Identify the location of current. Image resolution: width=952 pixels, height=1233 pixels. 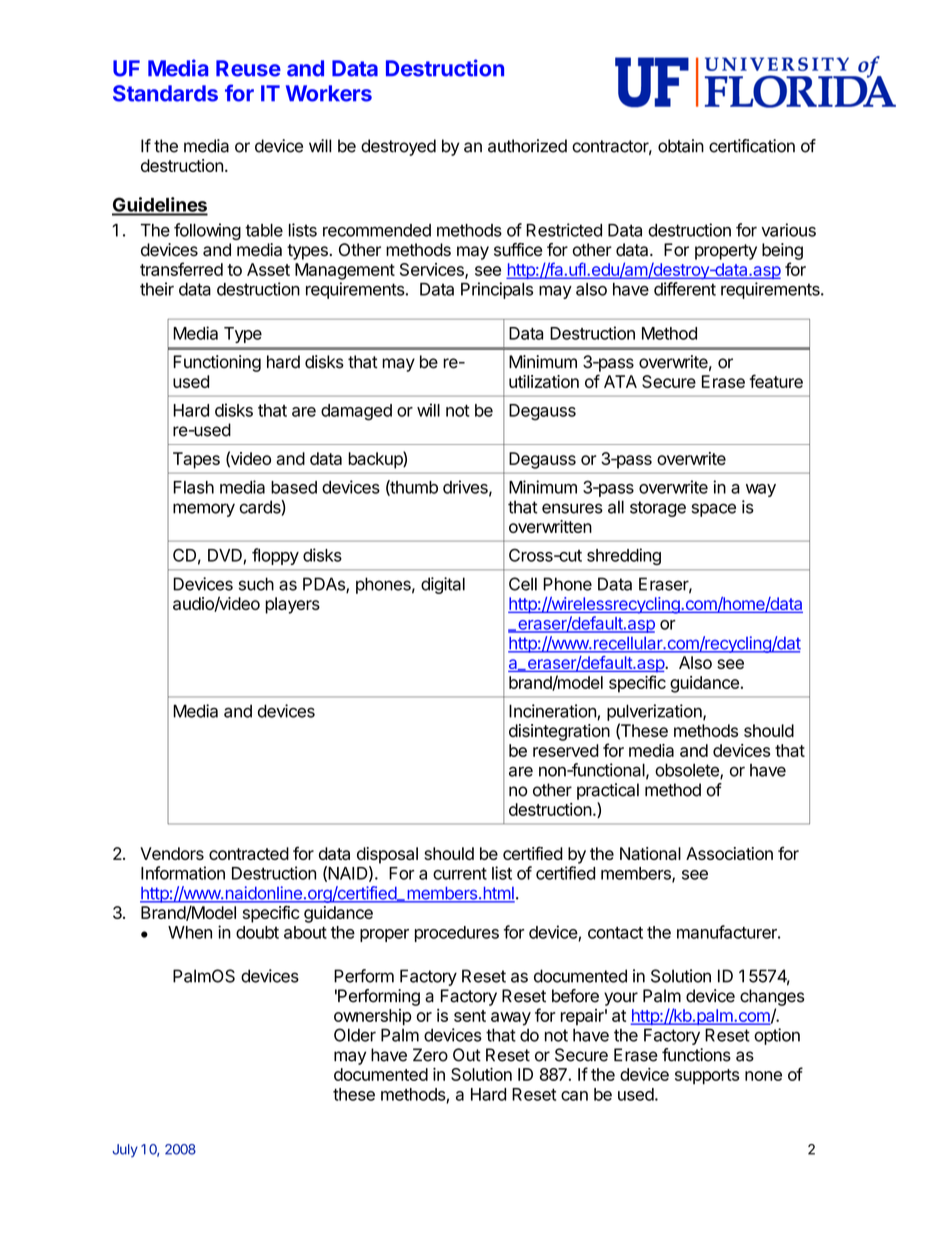
(460, 873).
